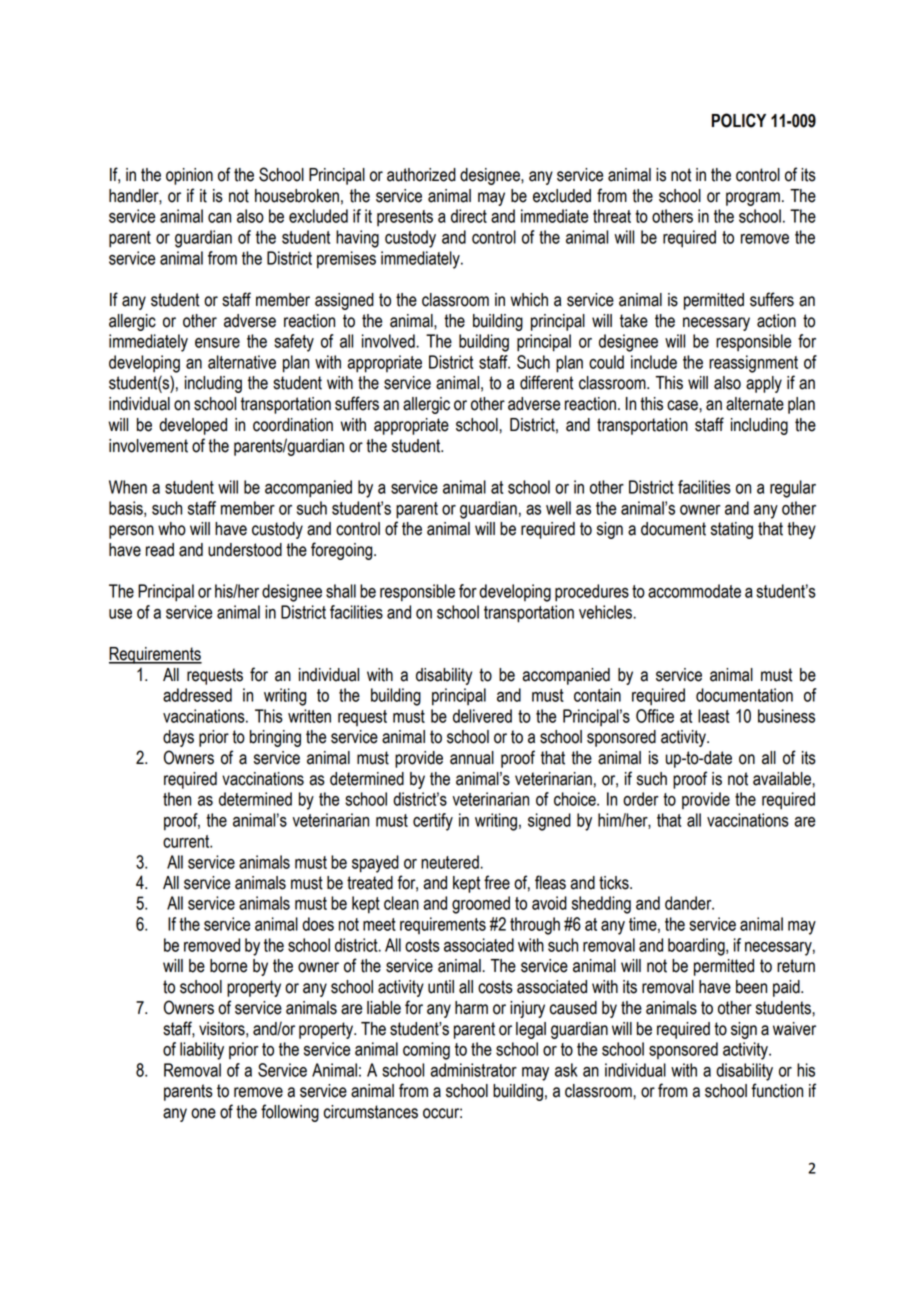 Image resolution: width=924 pixels, height=1308 pixels. Describe the element at coordinates (197, 695) in the screenshot. I see `addressed` at that location.
